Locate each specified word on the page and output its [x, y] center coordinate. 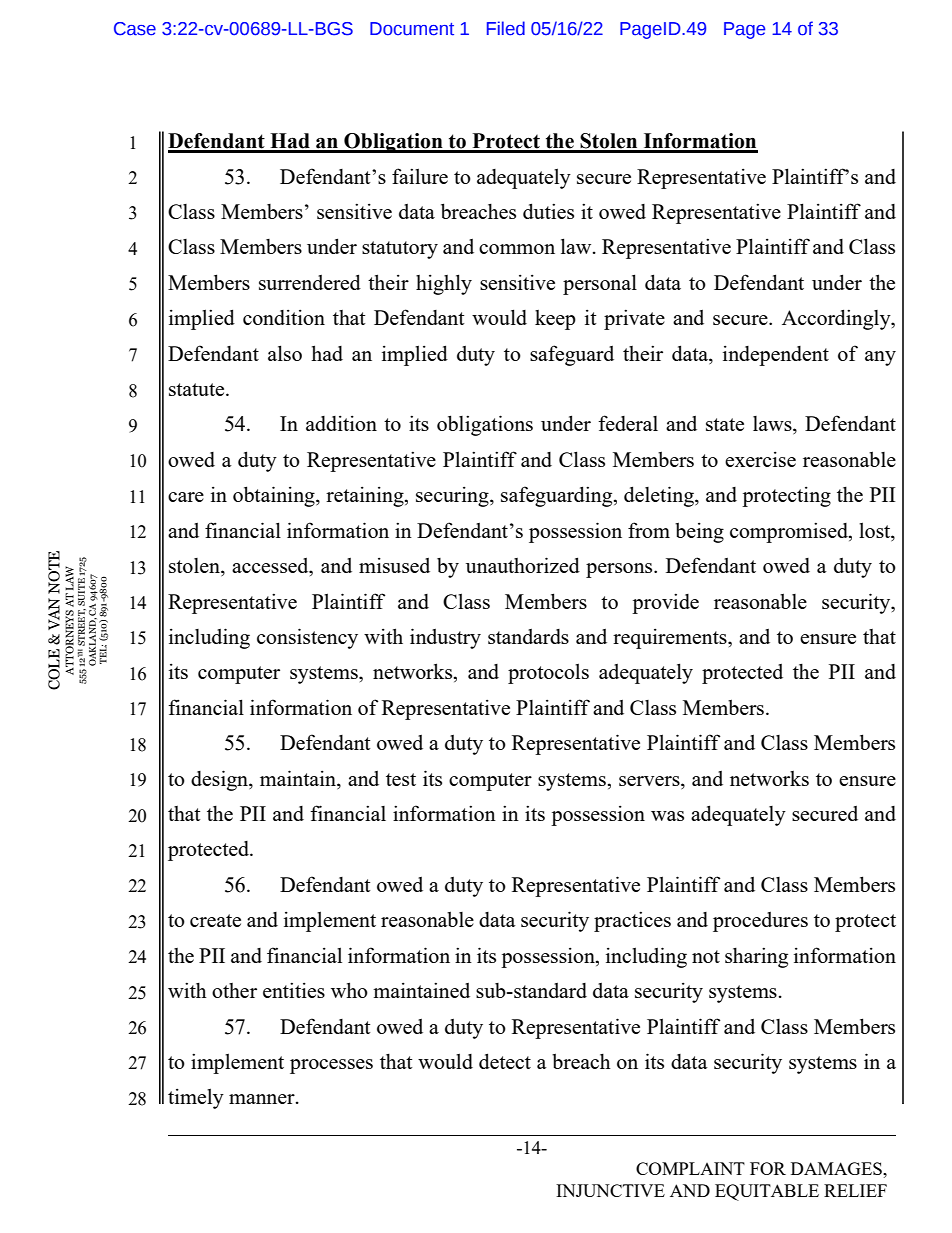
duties [548, 211]
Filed [506, 28]
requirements [671, 638]
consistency [307, 638]
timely [196, 1098]
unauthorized [523, 565]
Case [135, 29]
